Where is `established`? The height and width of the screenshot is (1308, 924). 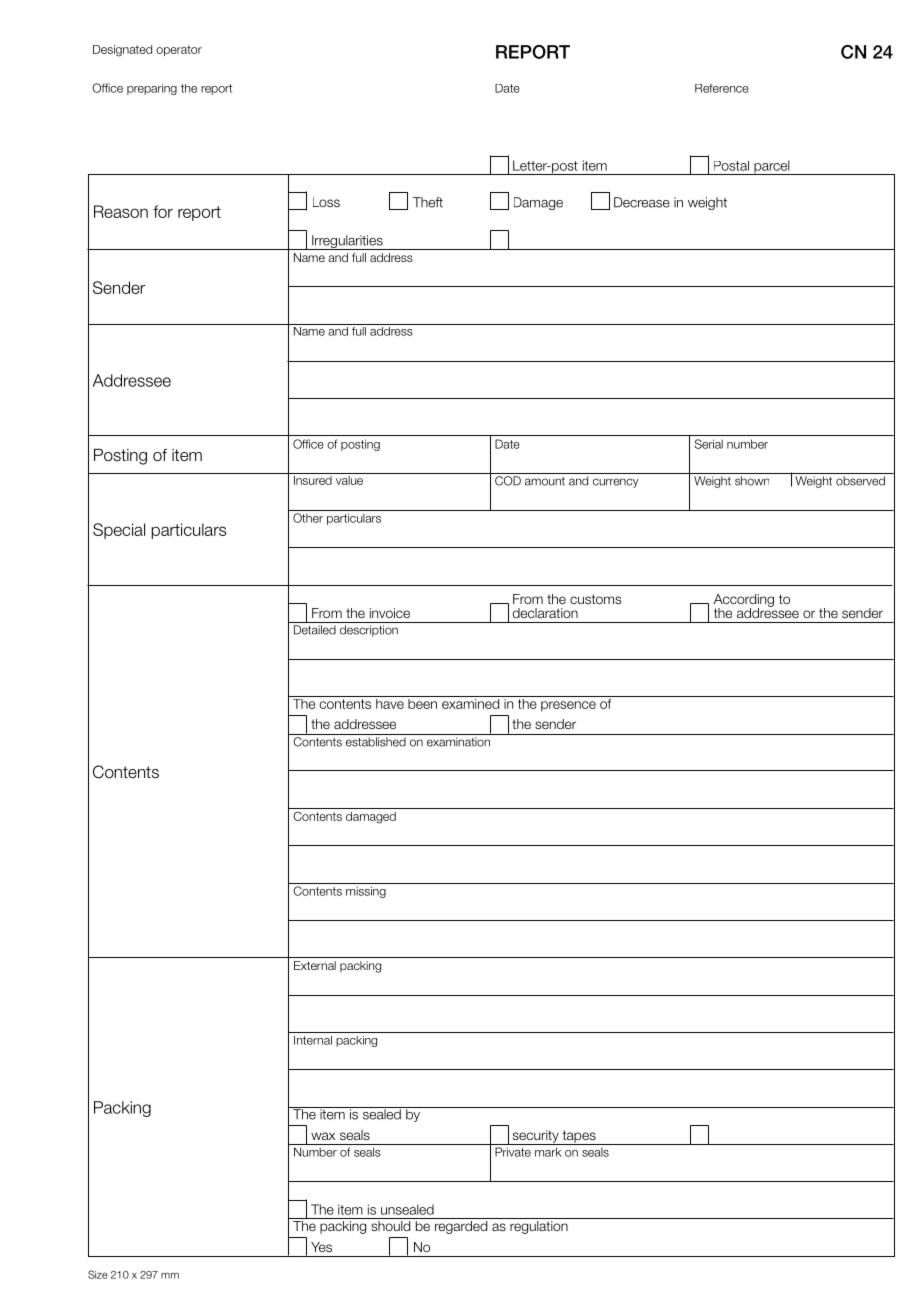
established is located at coordinates (376, 742).
